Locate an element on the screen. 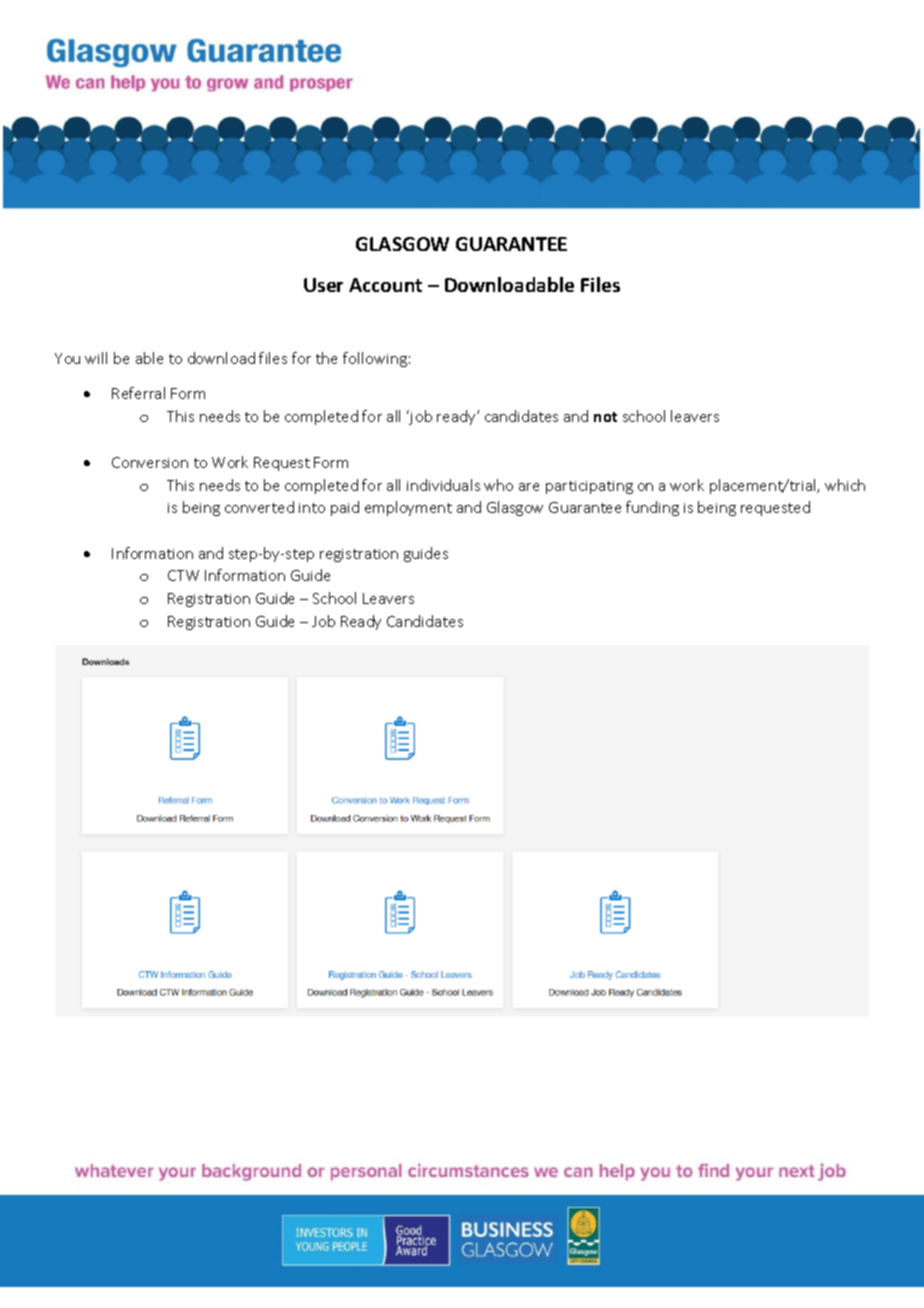 This screenshot has width=924, height=1308. not is located at coordinates (605, 417).
